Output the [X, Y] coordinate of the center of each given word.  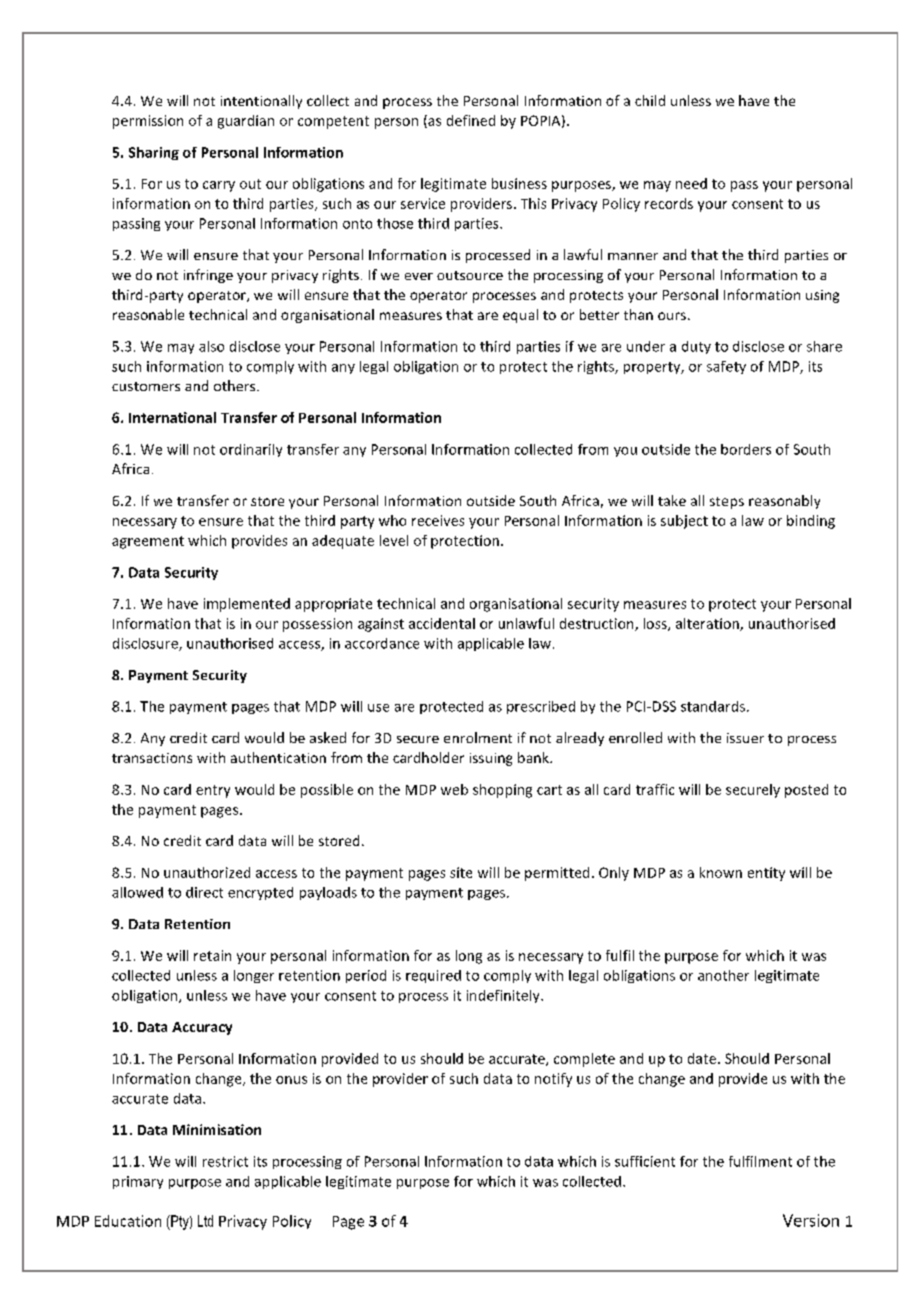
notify [553, 1080]
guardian [246, 122]
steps [727, 503]
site [461, 872]
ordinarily [251, 450]
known [721, 872]
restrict [225, 1161]
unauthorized [207, 872]
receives [438, 520]
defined [471, 120]
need [691, 183]
